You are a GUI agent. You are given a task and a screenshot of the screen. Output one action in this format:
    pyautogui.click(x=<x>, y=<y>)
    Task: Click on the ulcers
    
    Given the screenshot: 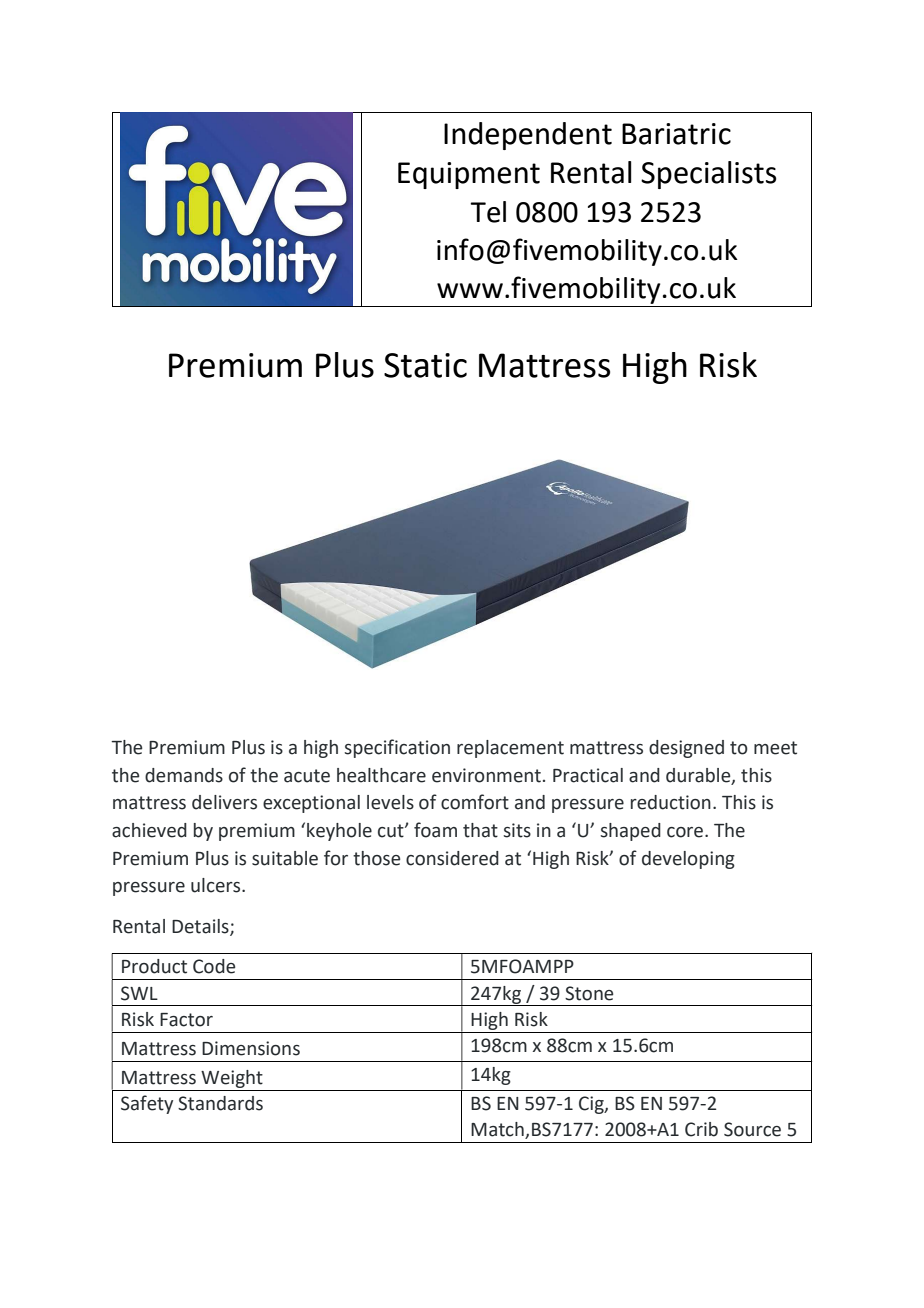 What is the action you would take?
    pyautogui.click(x=217, y=885)
